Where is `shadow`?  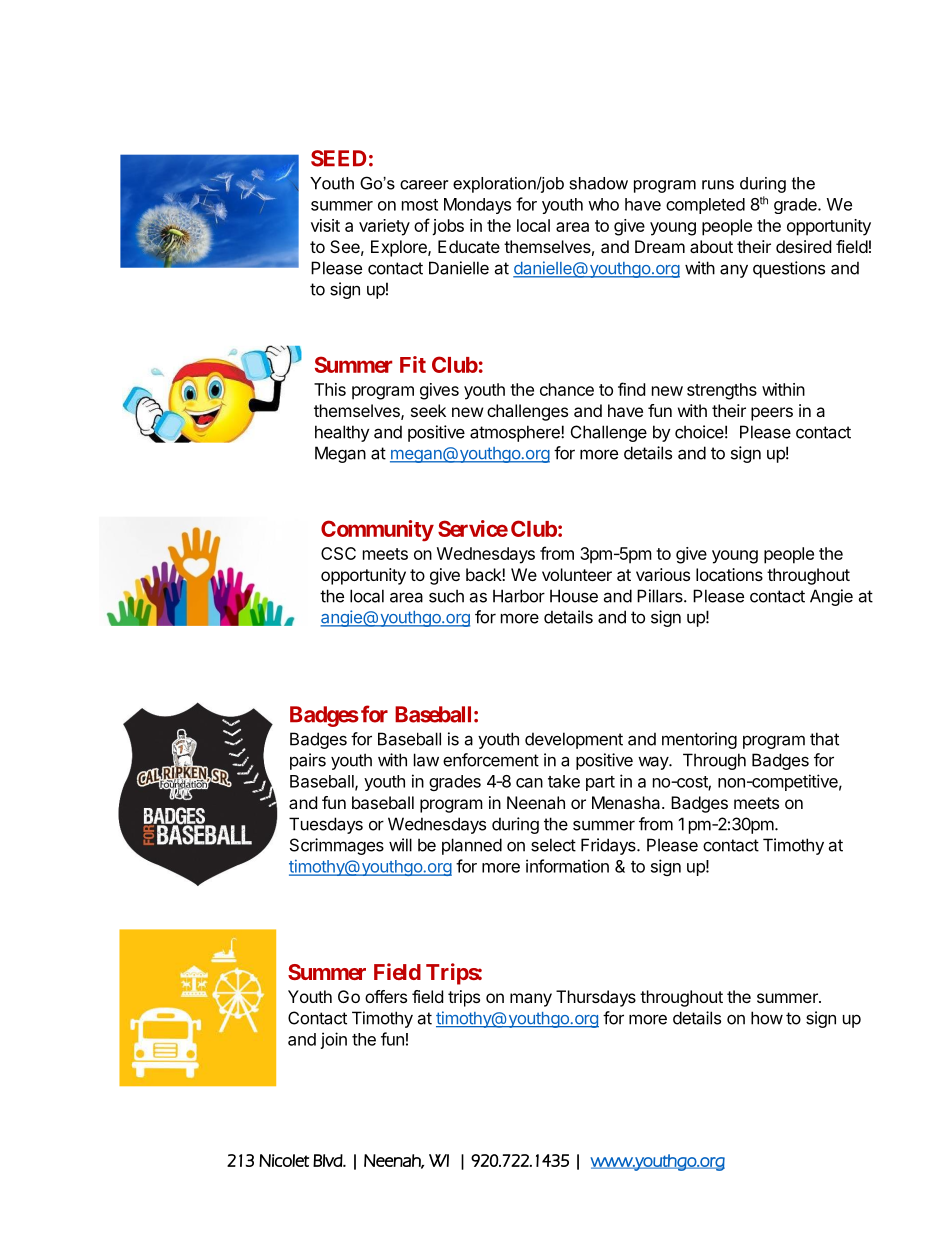 shadow is located at coordinates (599, 183).
